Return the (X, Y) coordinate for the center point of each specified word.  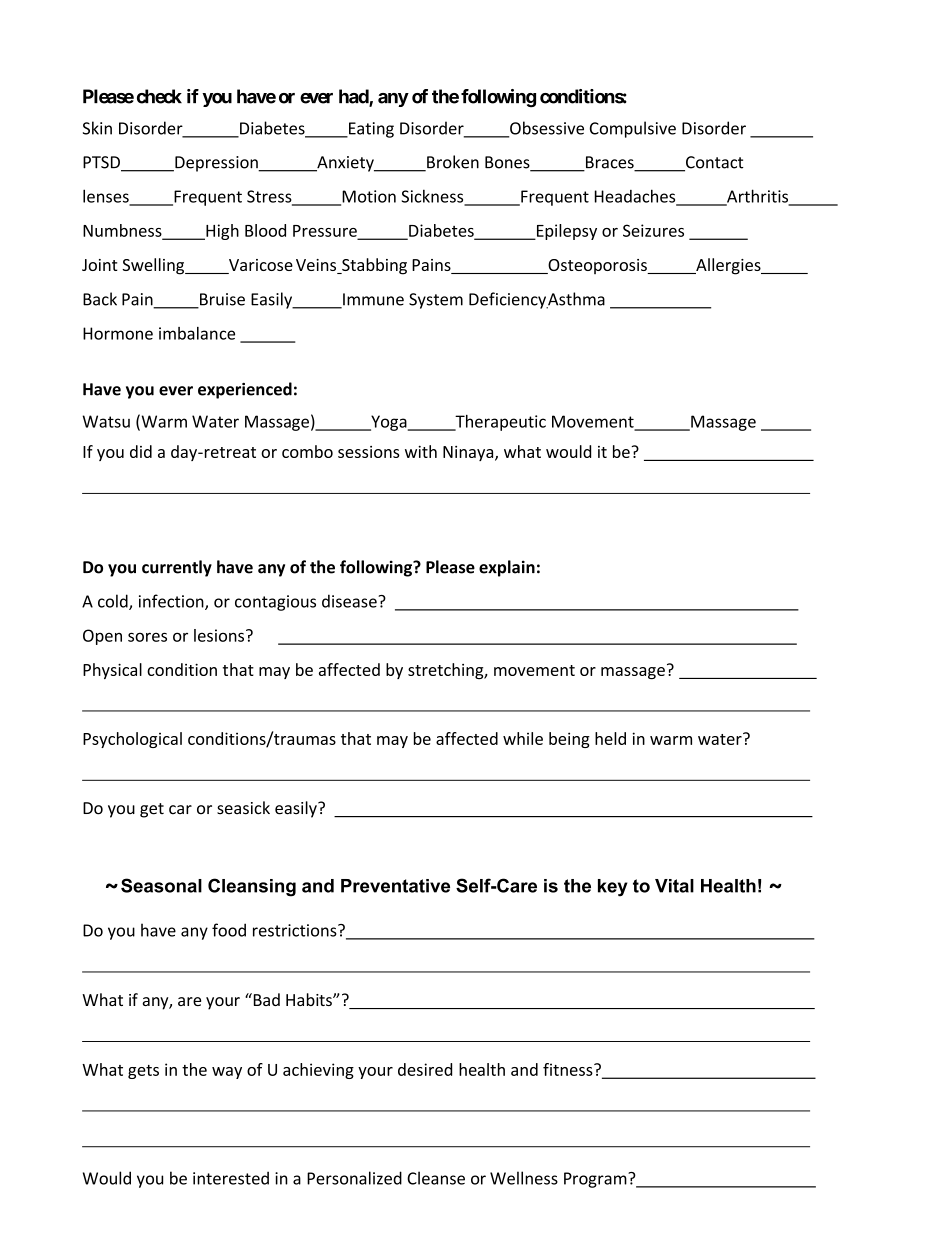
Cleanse (436, 1178)
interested (231, 1178)
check (159, 96)
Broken (452, 163)
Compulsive (633, 129)
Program (596, 1180)
